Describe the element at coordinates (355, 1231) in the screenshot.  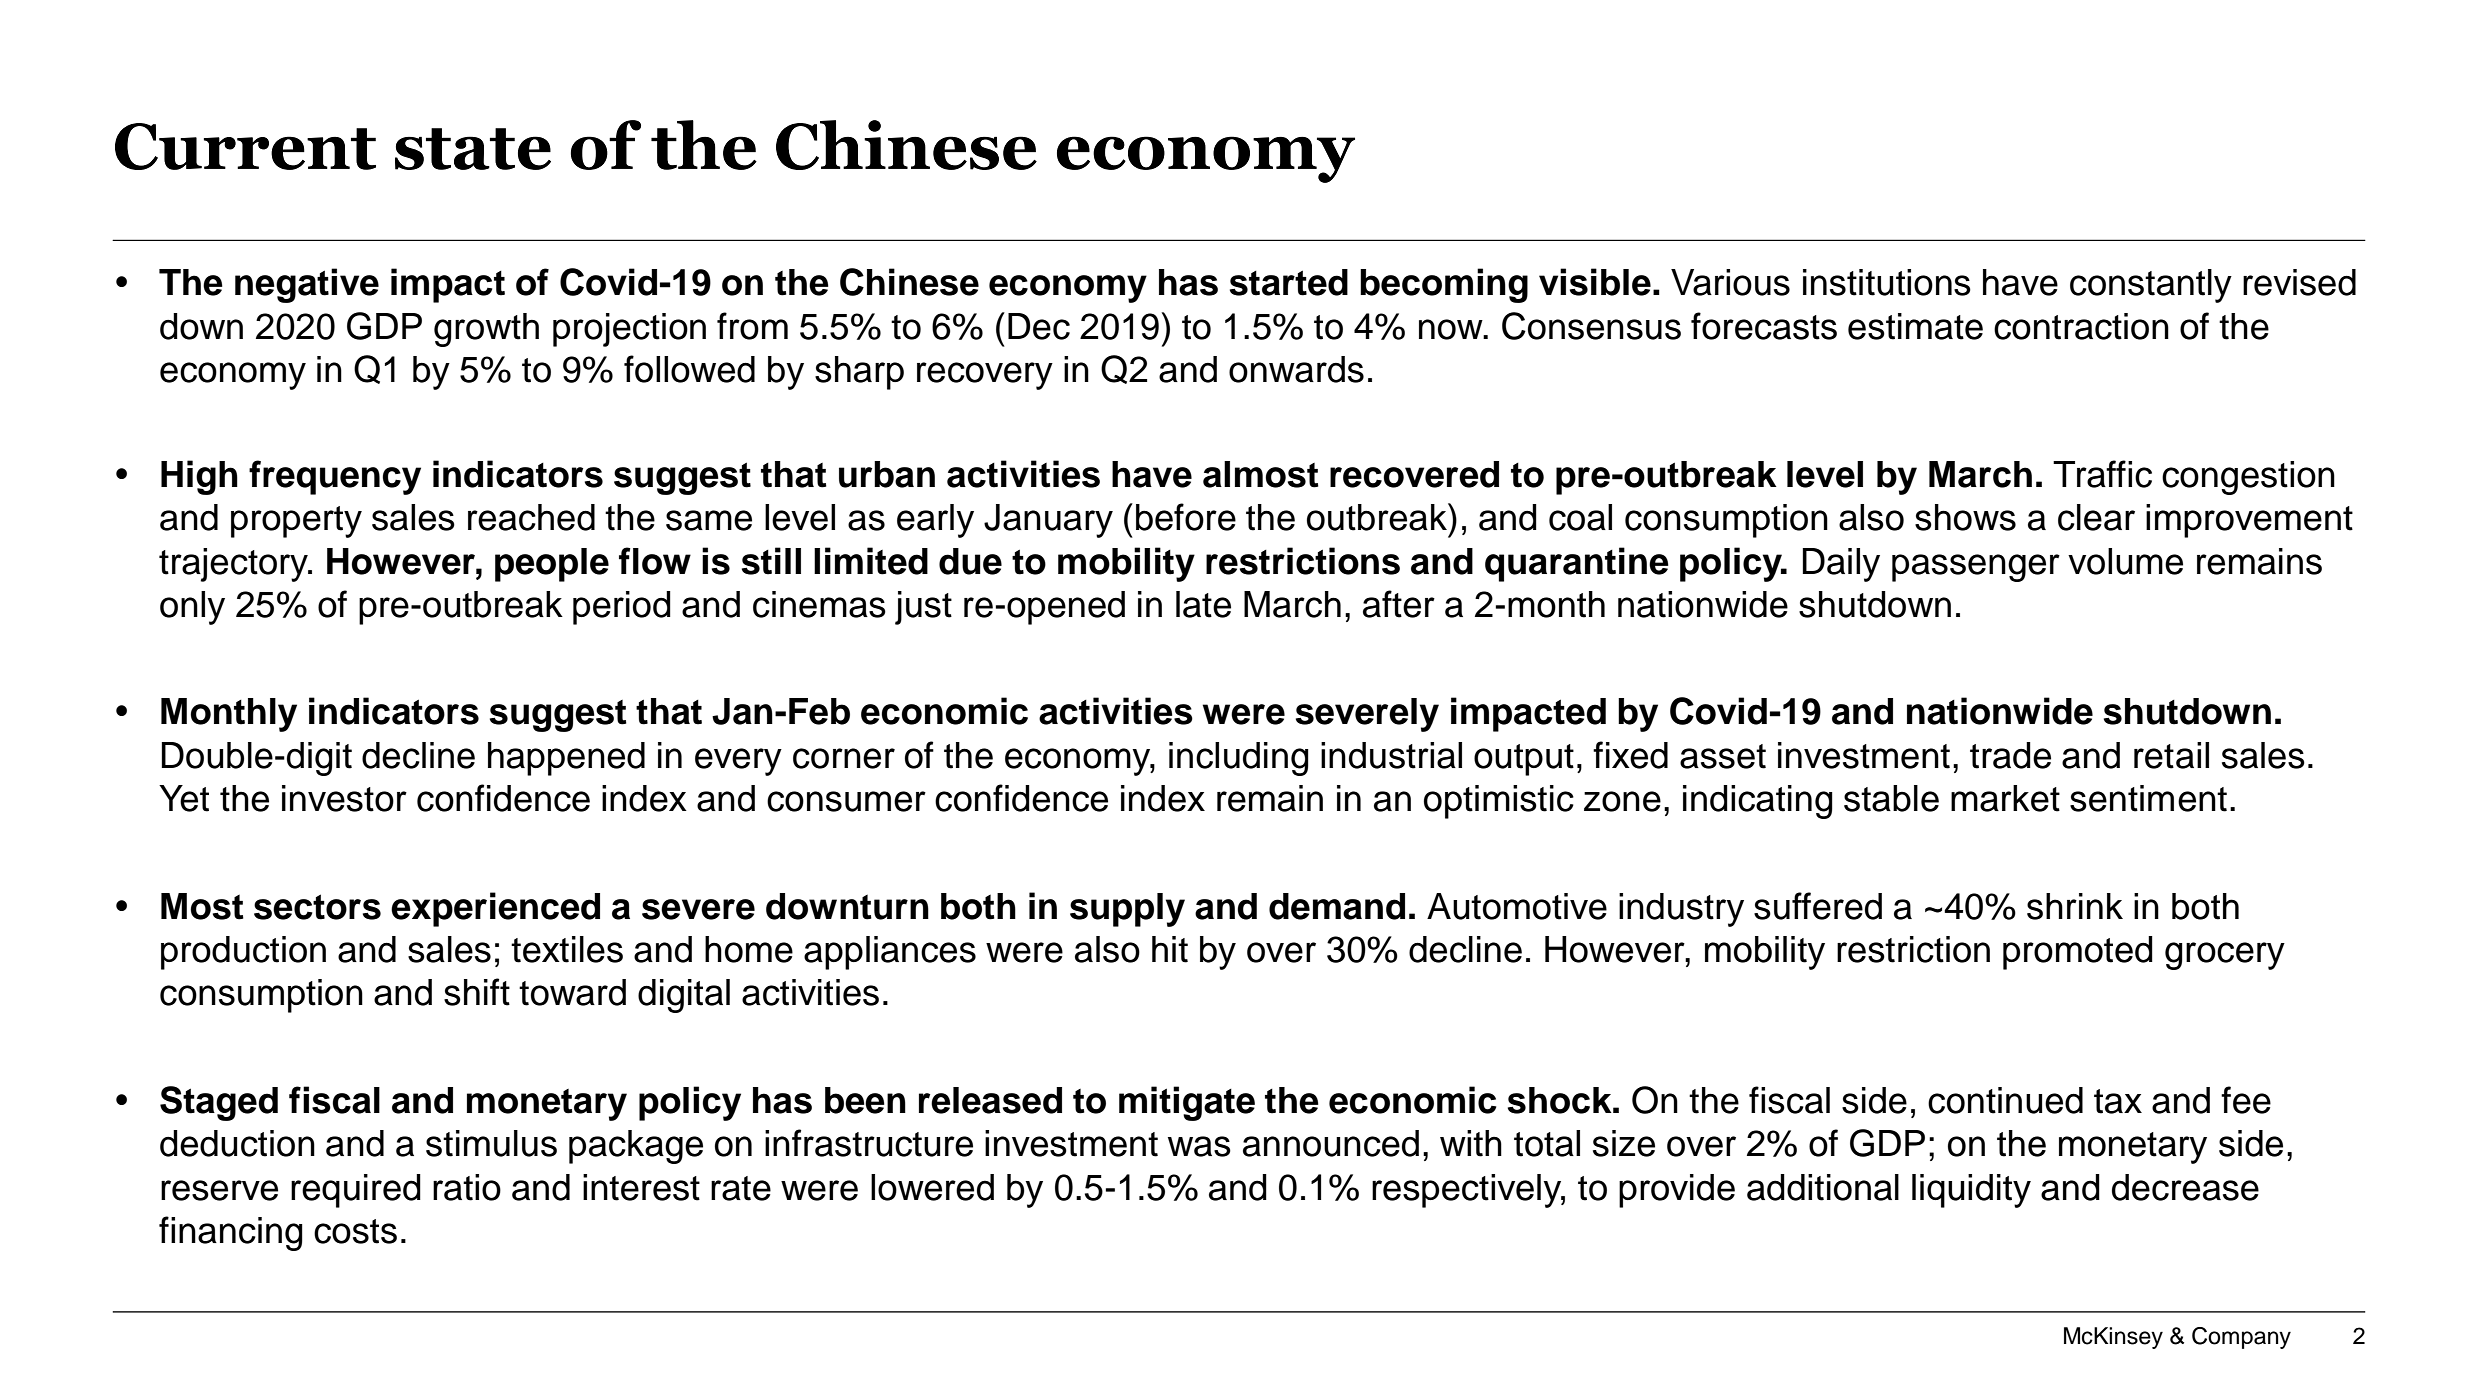
I see `costs` at that location.
